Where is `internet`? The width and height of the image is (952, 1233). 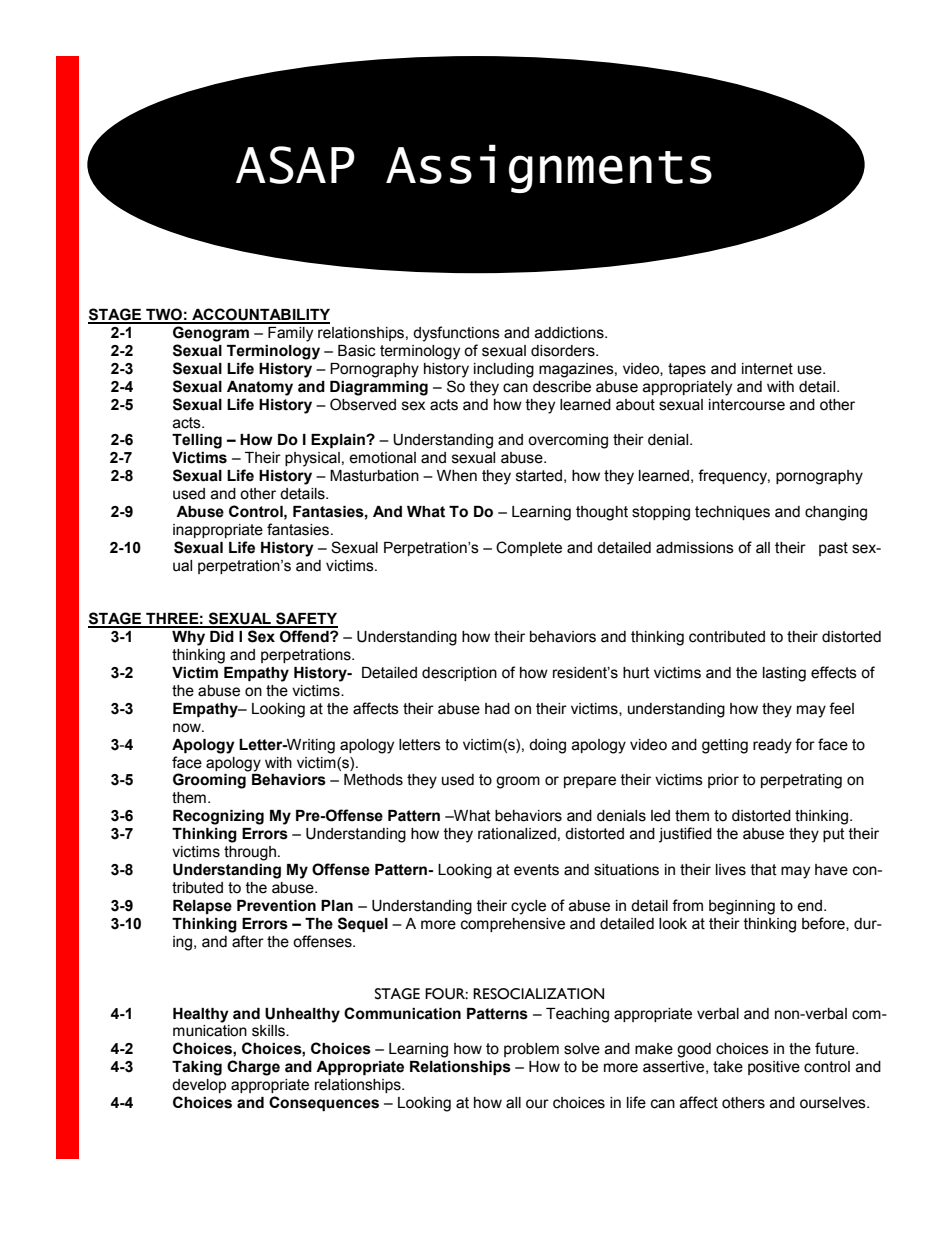 internet is located at coordinates (767, 369).
